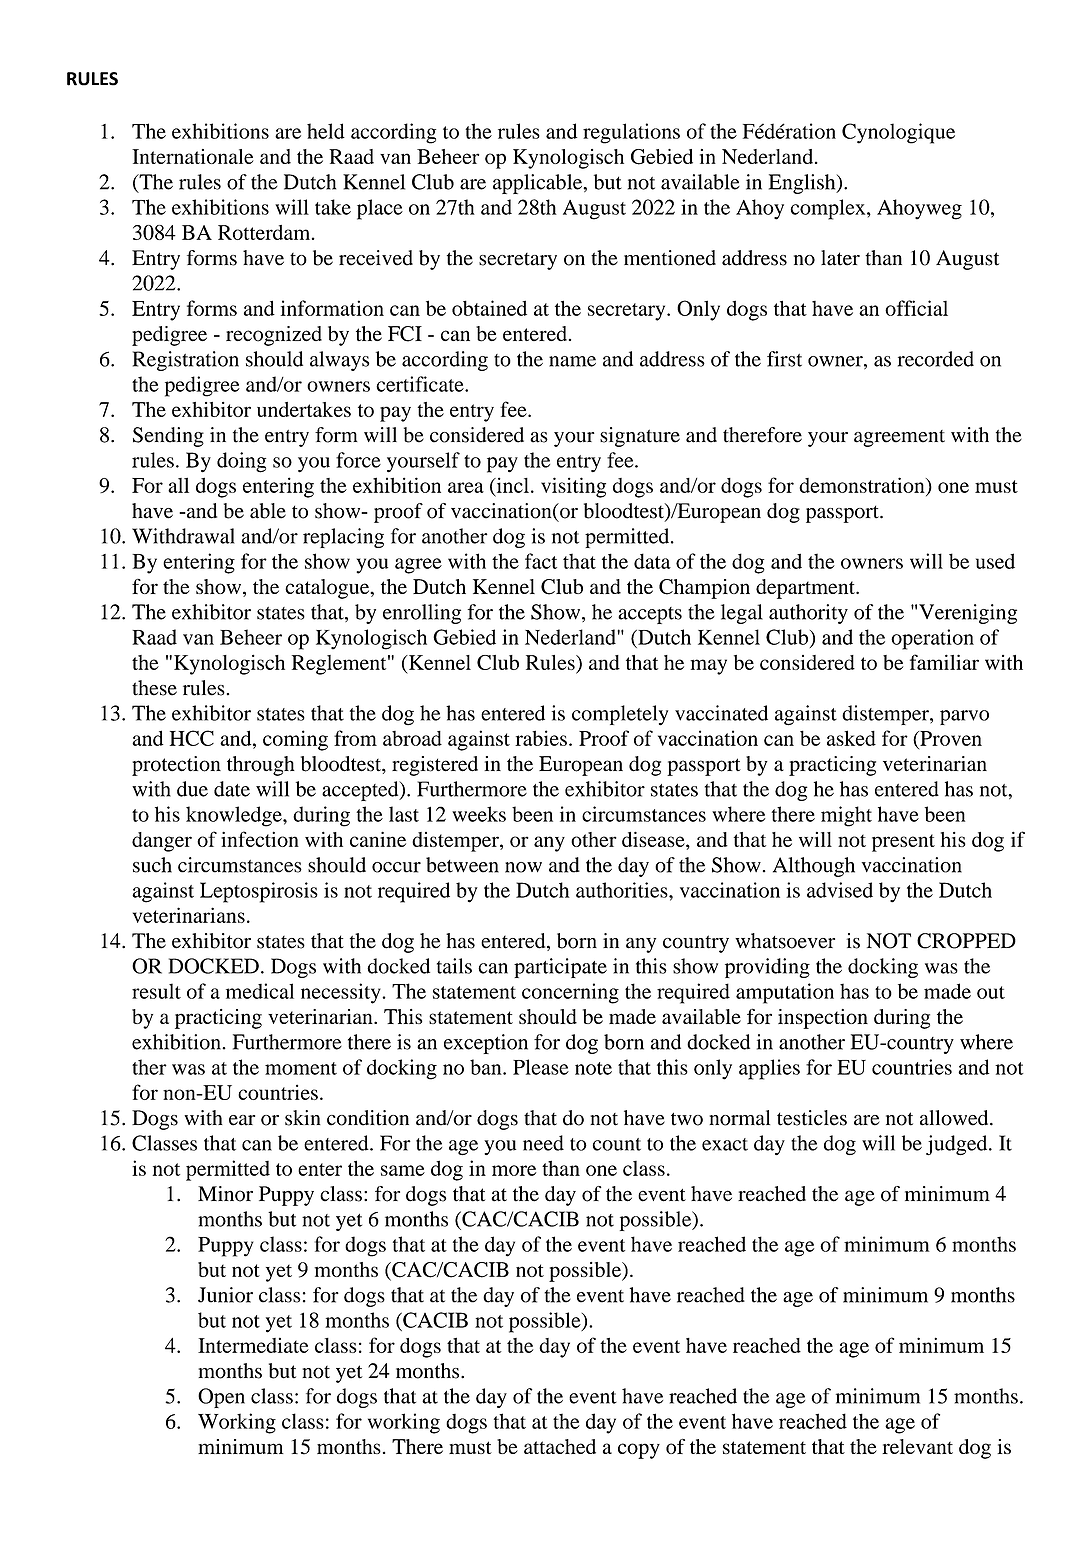 The image size is (1091, 1543). I want to click on Internationale, so click(193, 156).
